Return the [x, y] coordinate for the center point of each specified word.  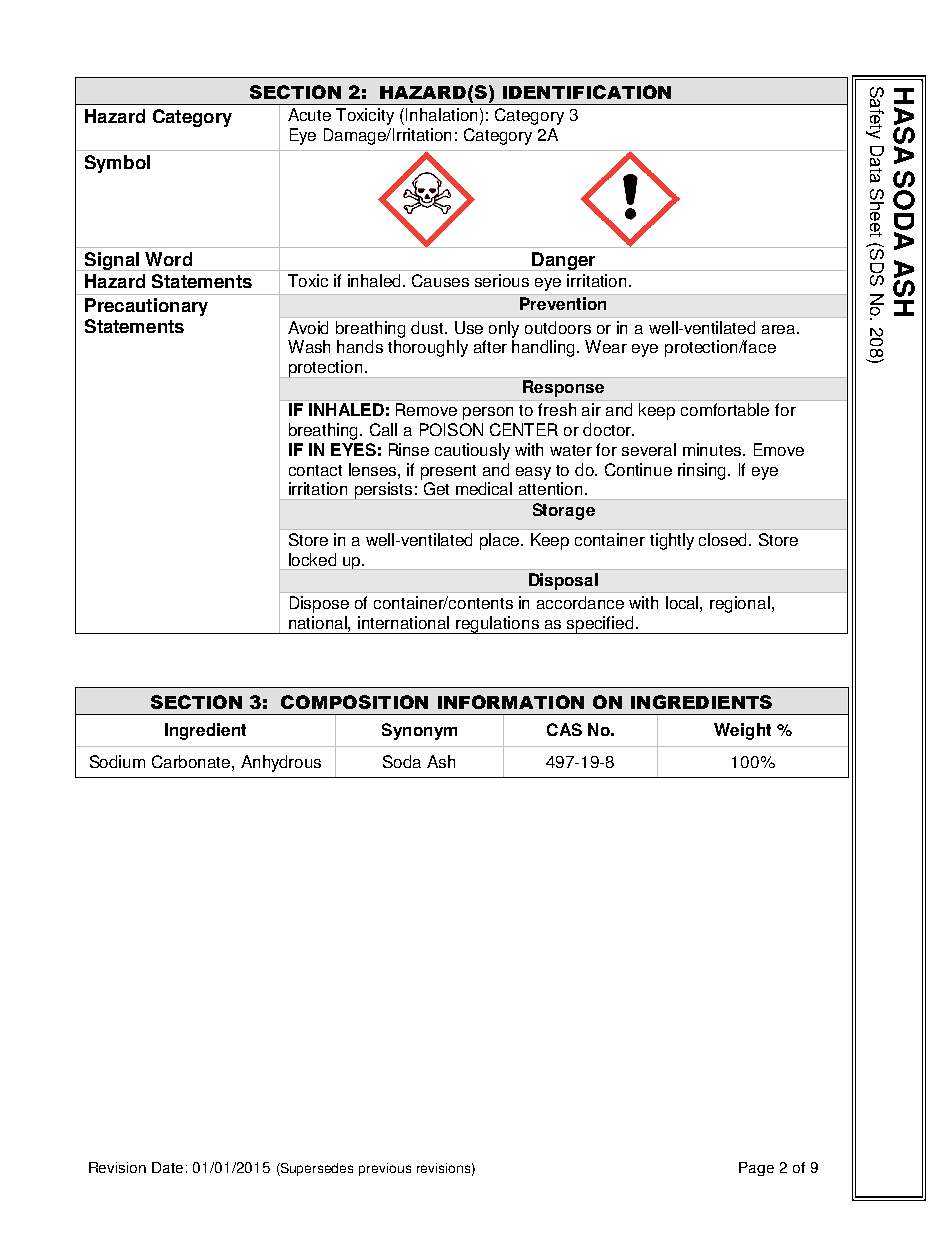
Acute [309, 114]
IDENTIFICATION [587, 92]
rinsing [703, 471]
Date [167, 1167]
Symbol [117, 164]
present [448, 472]
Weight [742, 731]
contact [315, 470]
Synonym [419, 731]
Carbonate [192, 761]
